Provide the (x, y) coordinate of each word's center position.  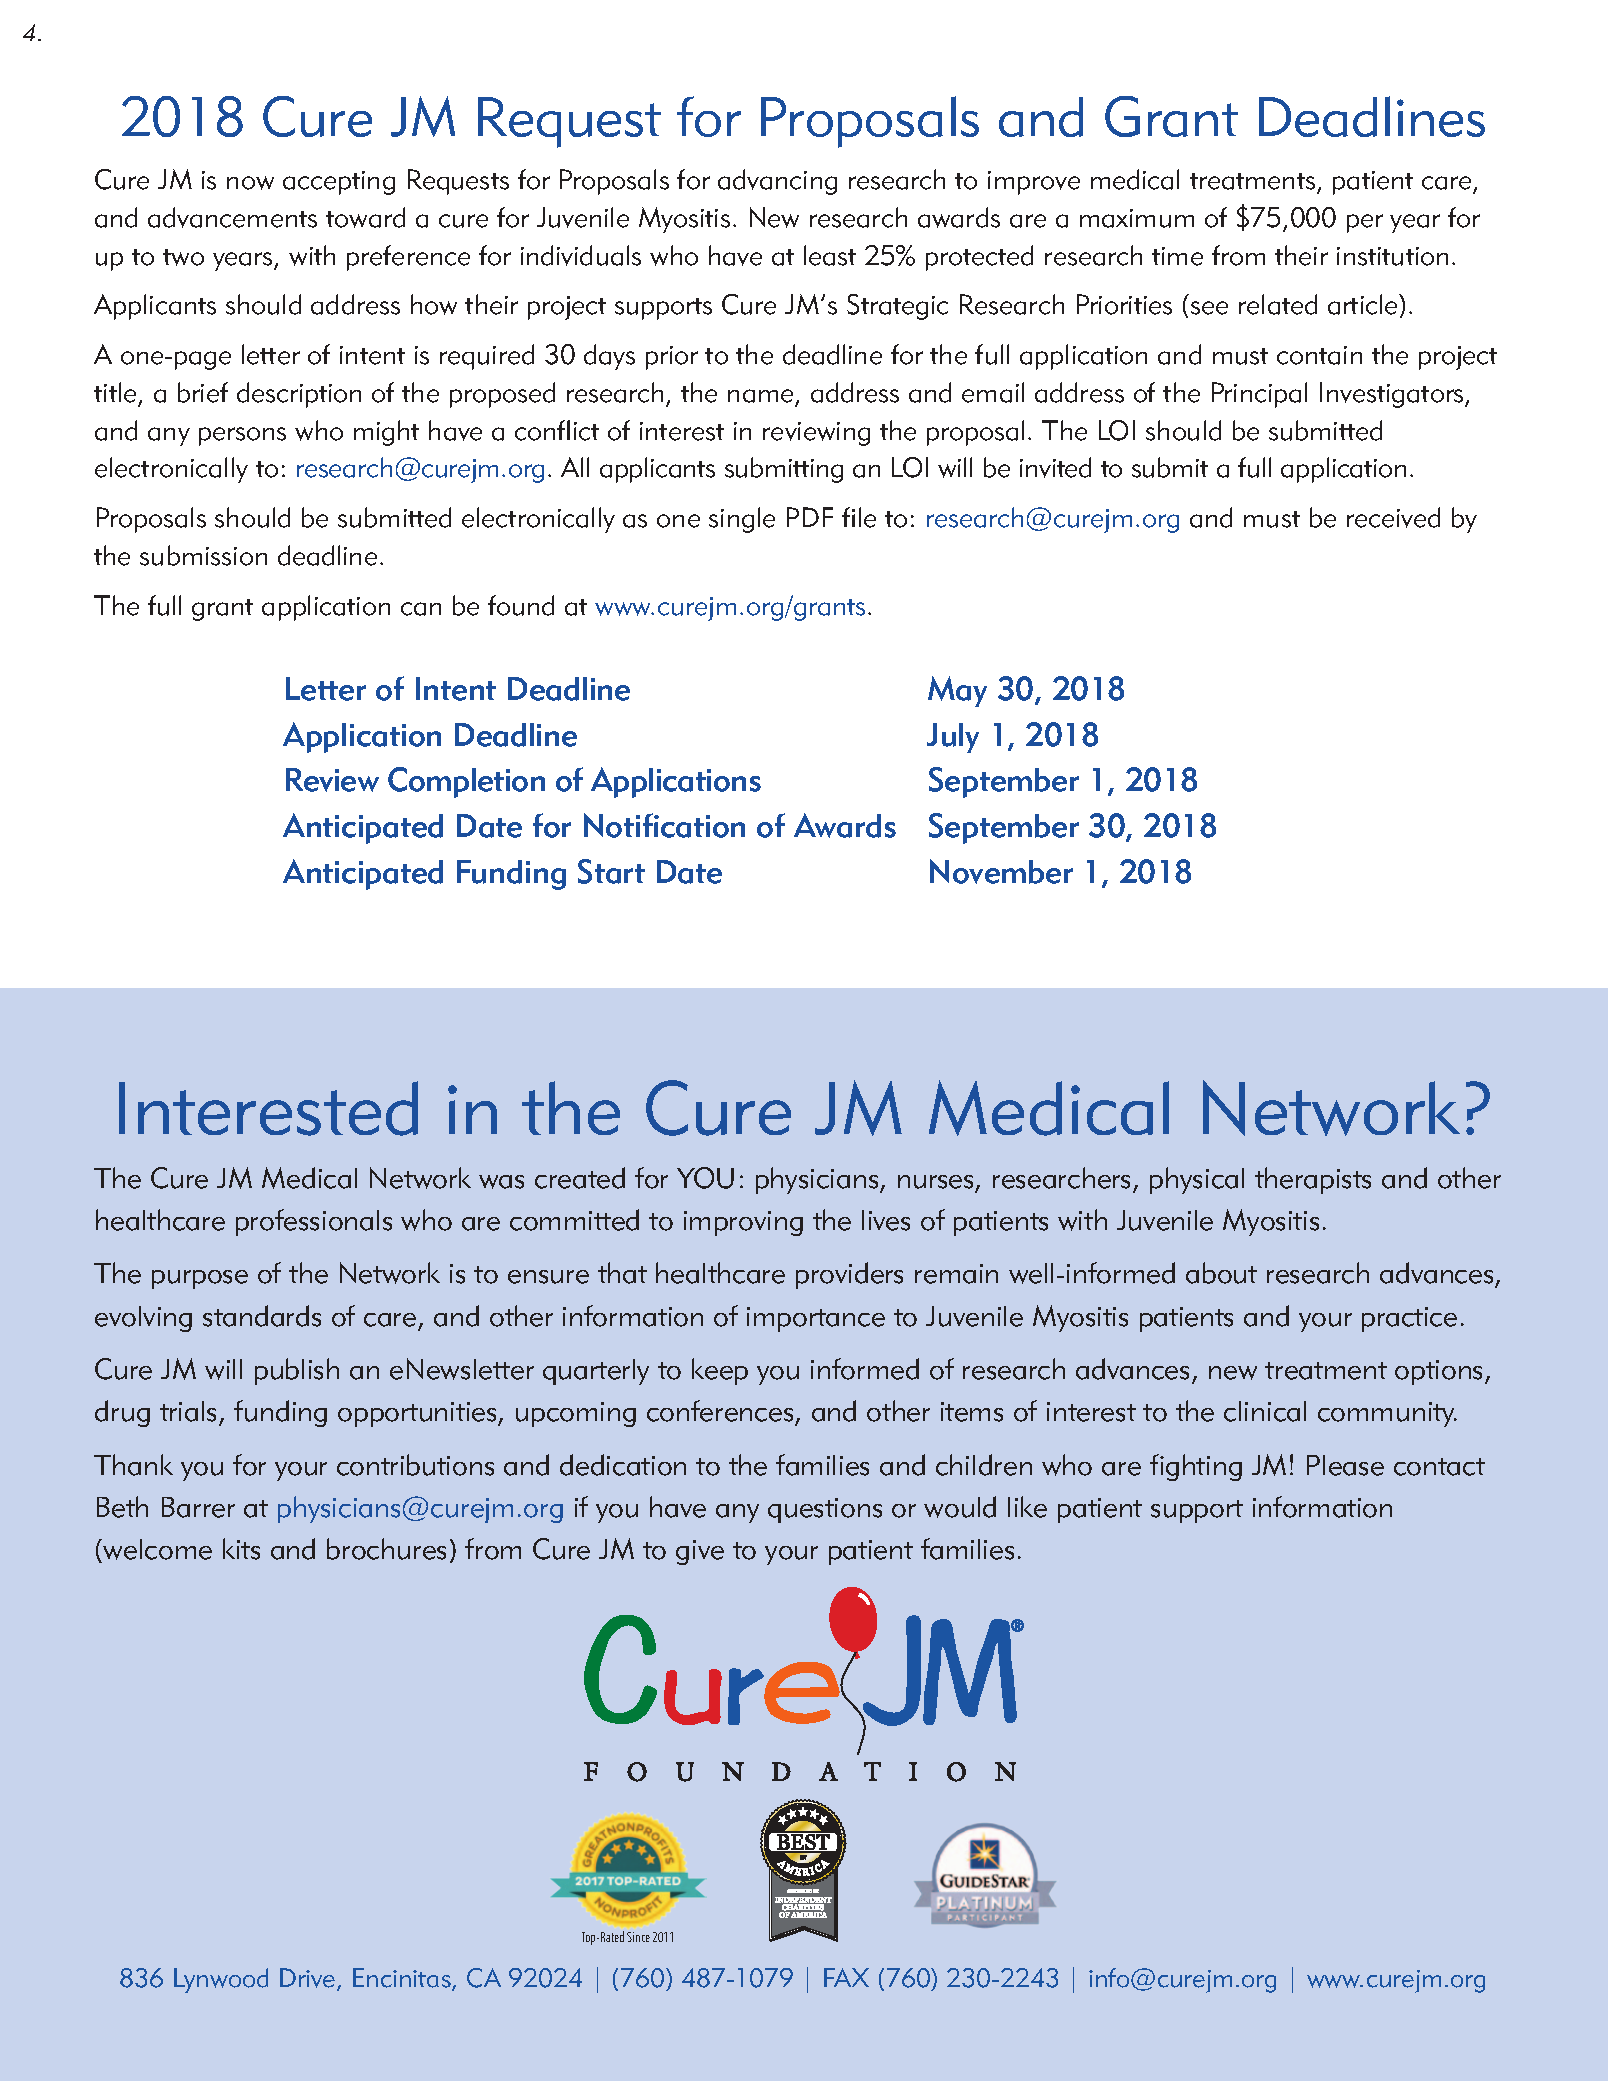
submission (203, 555)
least (830, 255)
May (957, 691)
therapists (1313, 1180)
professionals (314, 1222)
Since (638, 1937)
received (1393, 517)
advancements (232, 217)
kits (241, 1549)
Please (1345, 1465)
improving (743, 1223)
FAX (846, 1977)
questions (825, 1510)
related (1278, 304)
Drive (309, 1979)
